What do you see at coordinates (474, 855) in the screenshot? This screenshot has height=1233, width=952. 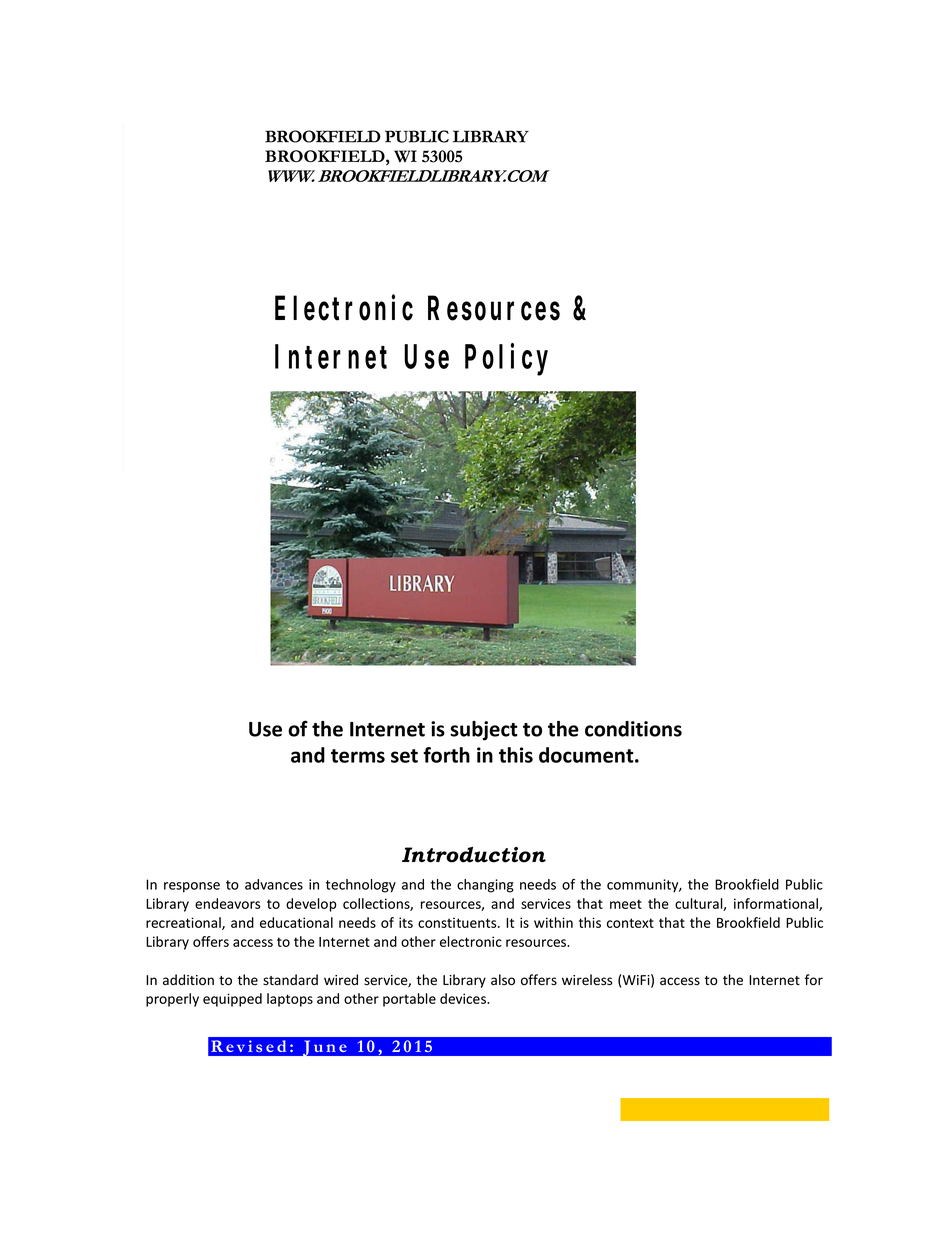 I see `Introduction` at bounding box center [474, 855].
